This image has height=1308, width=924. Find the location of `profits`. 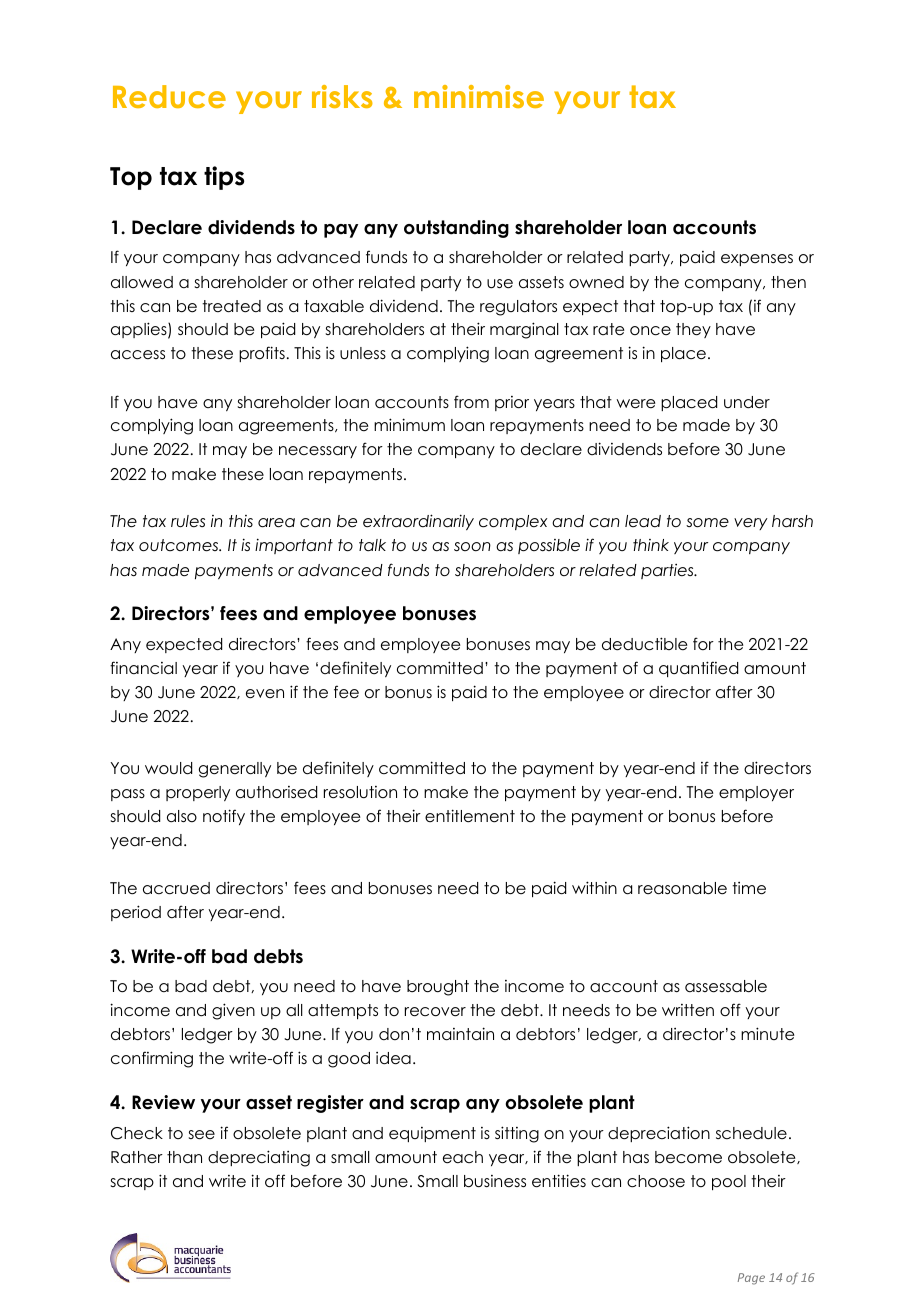

profits is located at coordinates (262, 354).
